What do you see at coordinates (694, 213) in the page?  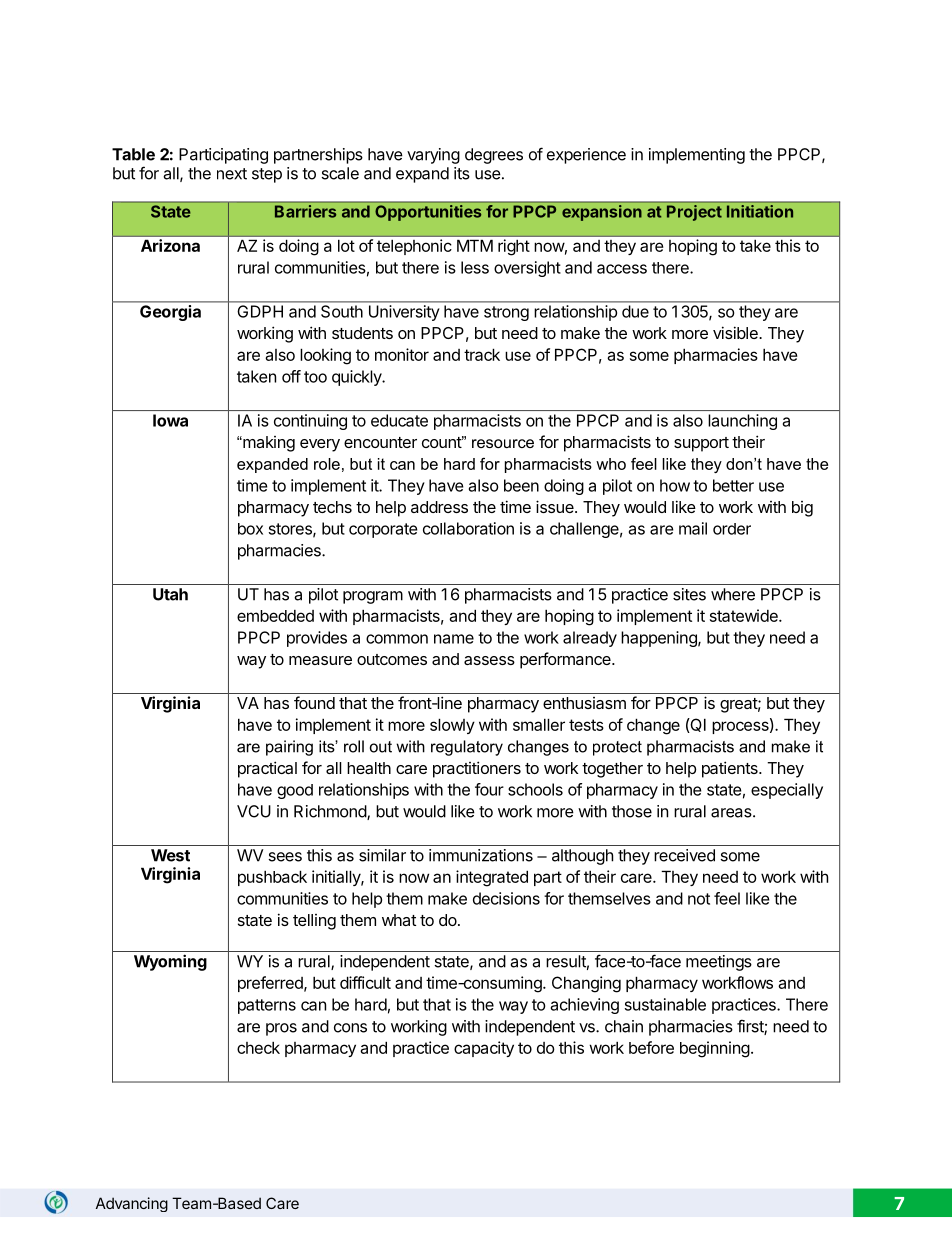 I see `Project` at bounding box center [694, 213].
